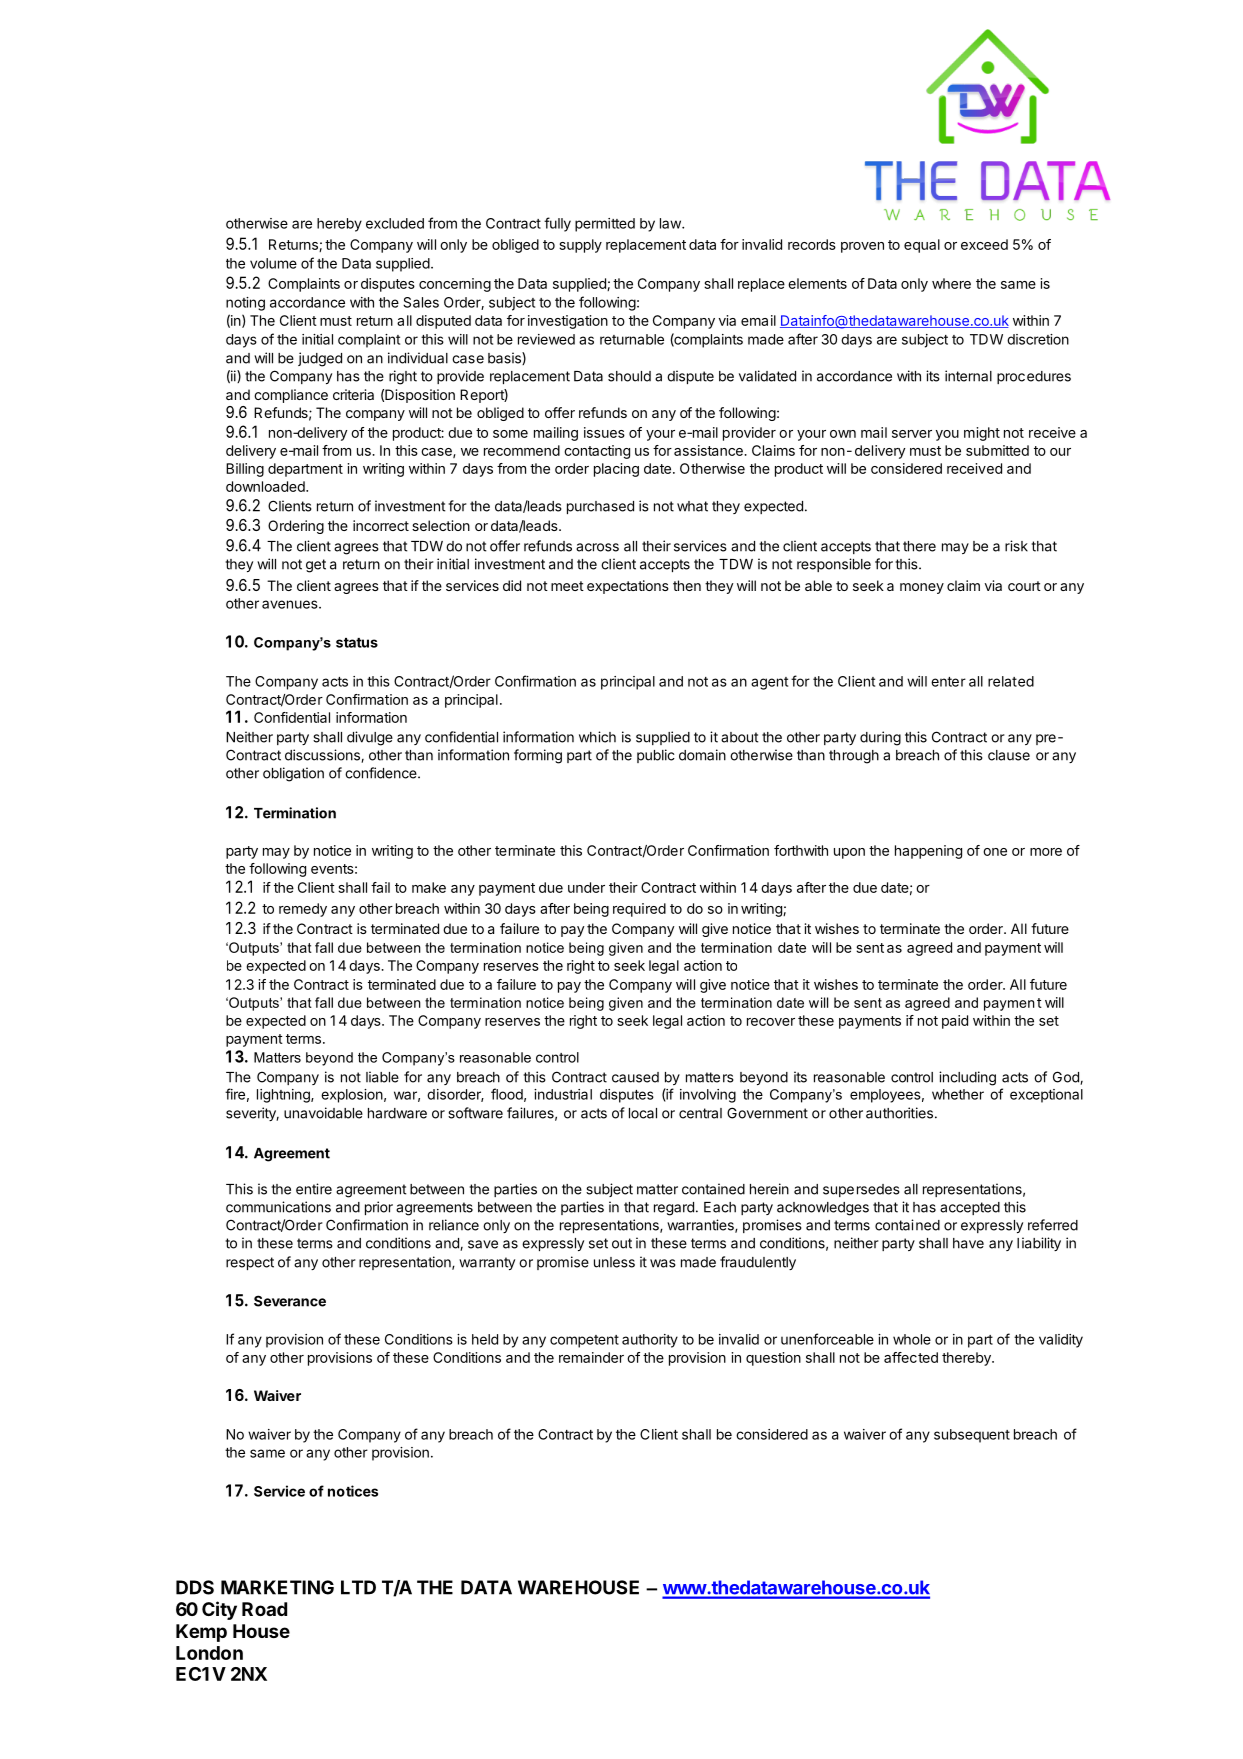 Image resolution: width=1243 pixels, height=1759 pixels. What do you see at coordinates (639, 910) in the page?
I see `required` at bounding box center [639, 910].
